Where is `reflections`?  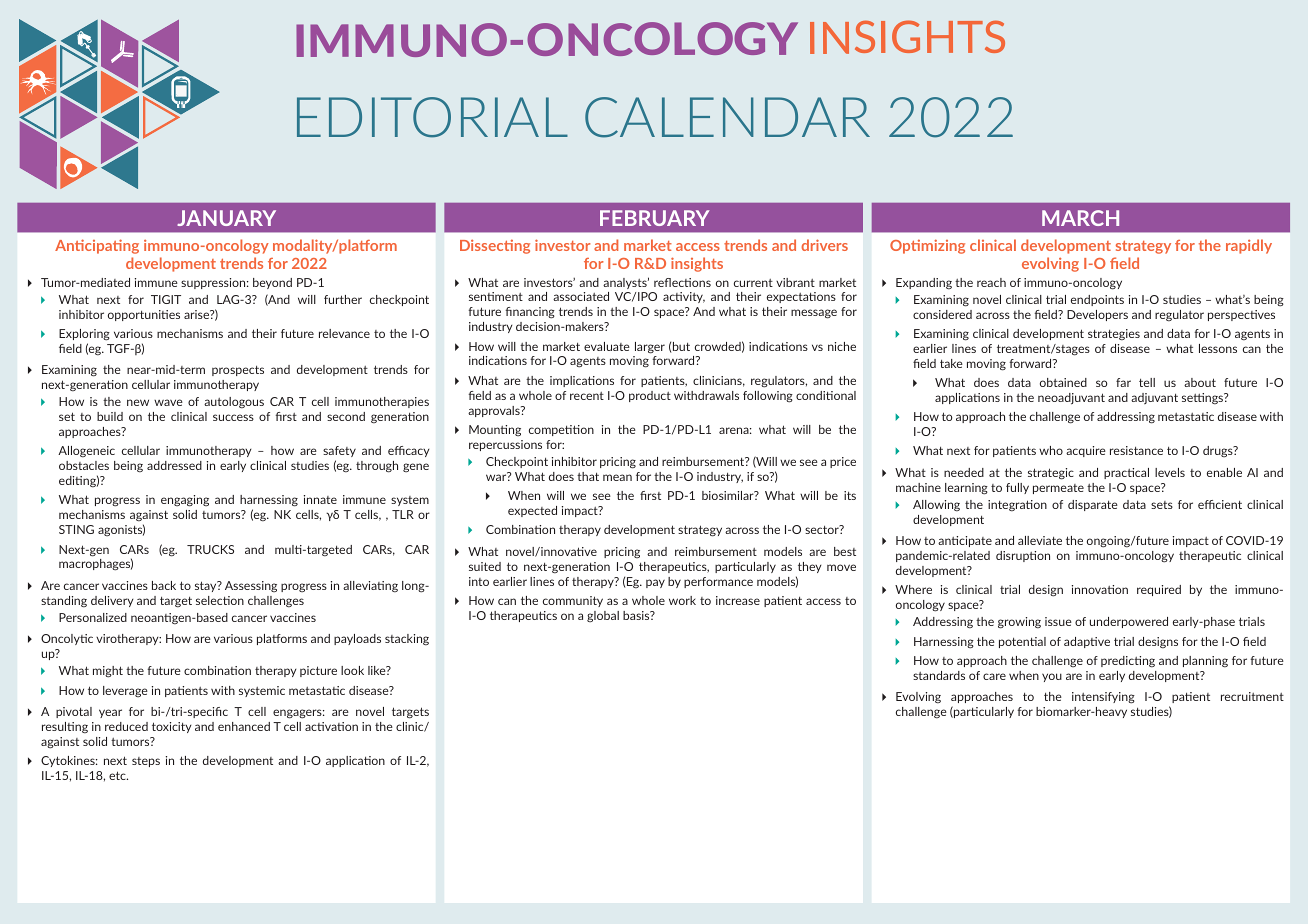 reflections is located at coordinates (682, 282).
